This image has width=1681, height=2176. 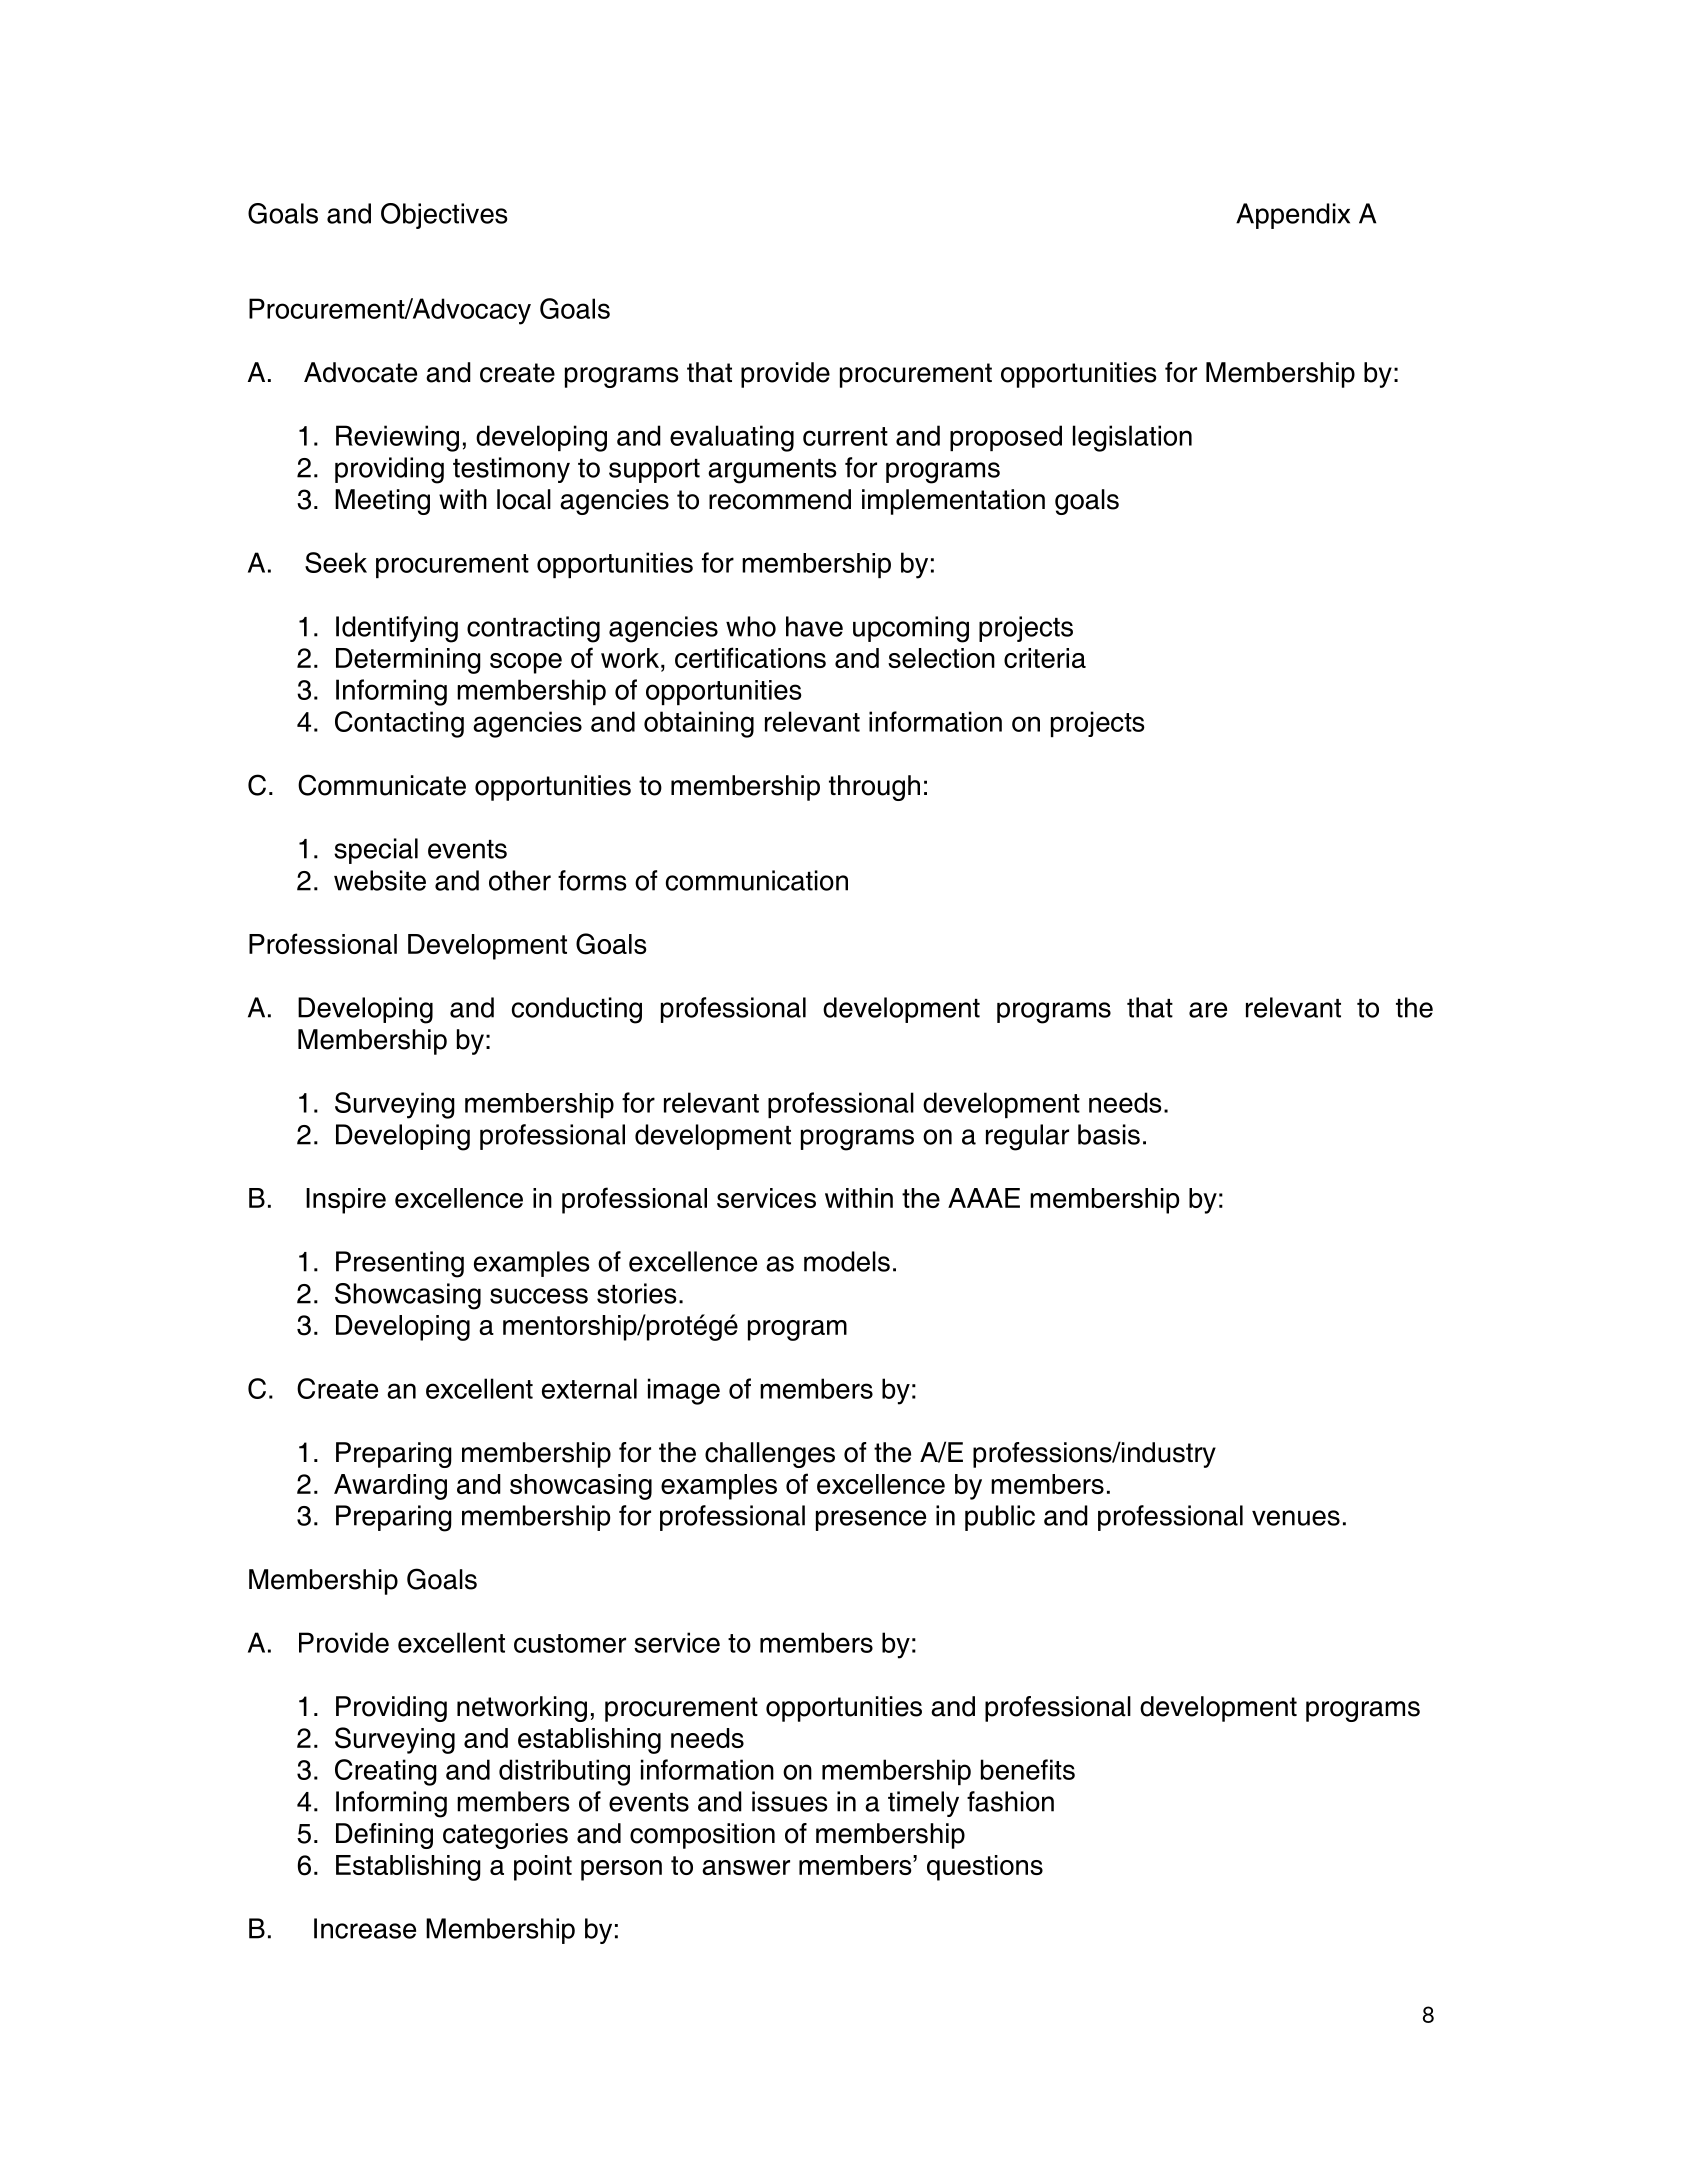 I want to click on through, so click(x=874, y=788).
